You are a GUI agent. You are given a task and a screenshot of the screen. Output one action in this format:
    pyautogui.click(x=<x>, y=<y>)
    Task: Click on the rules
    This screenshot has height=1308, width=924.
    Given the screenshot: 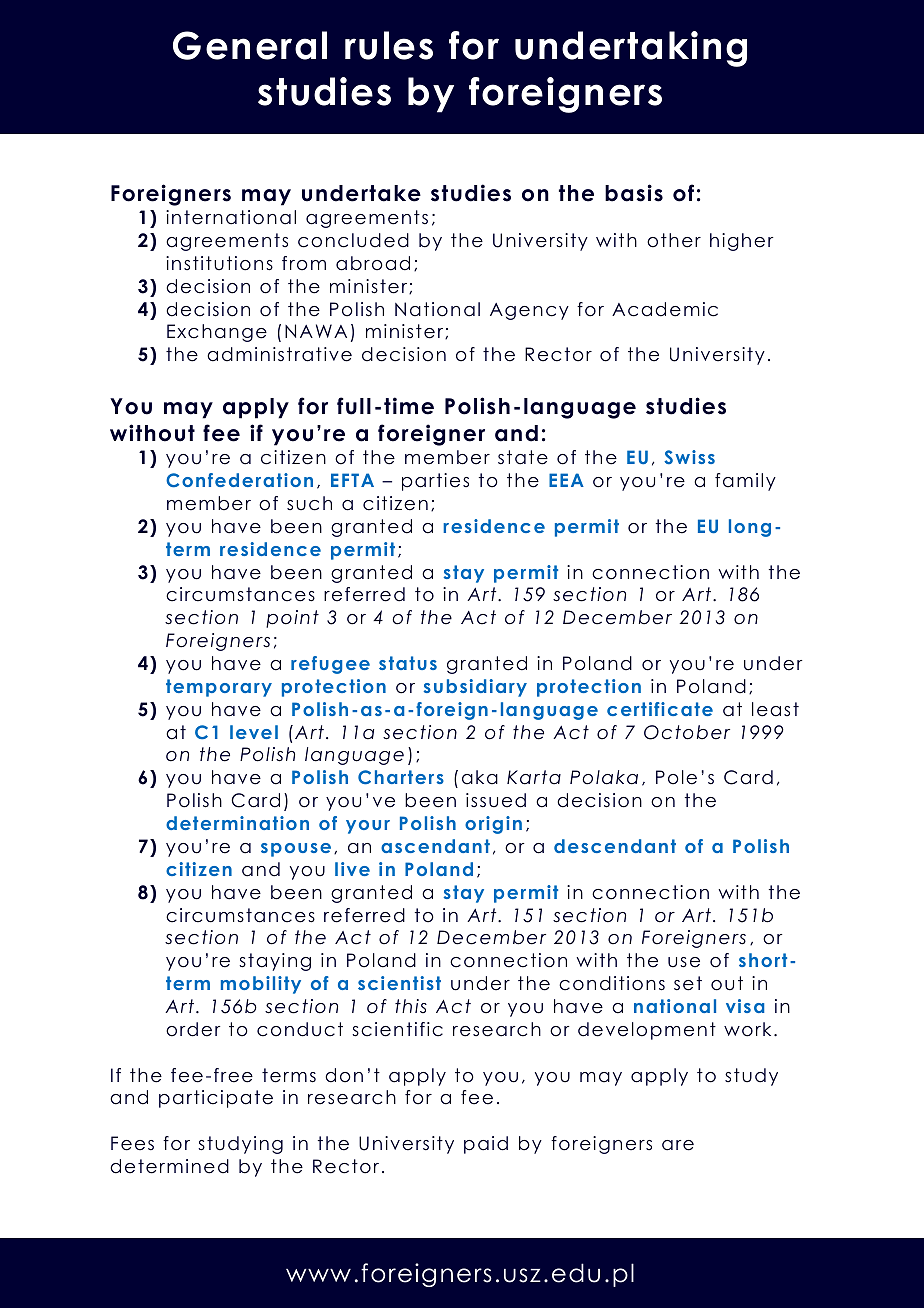 What is the action you would take?
    pyautogui.click(x=389, y=45)
